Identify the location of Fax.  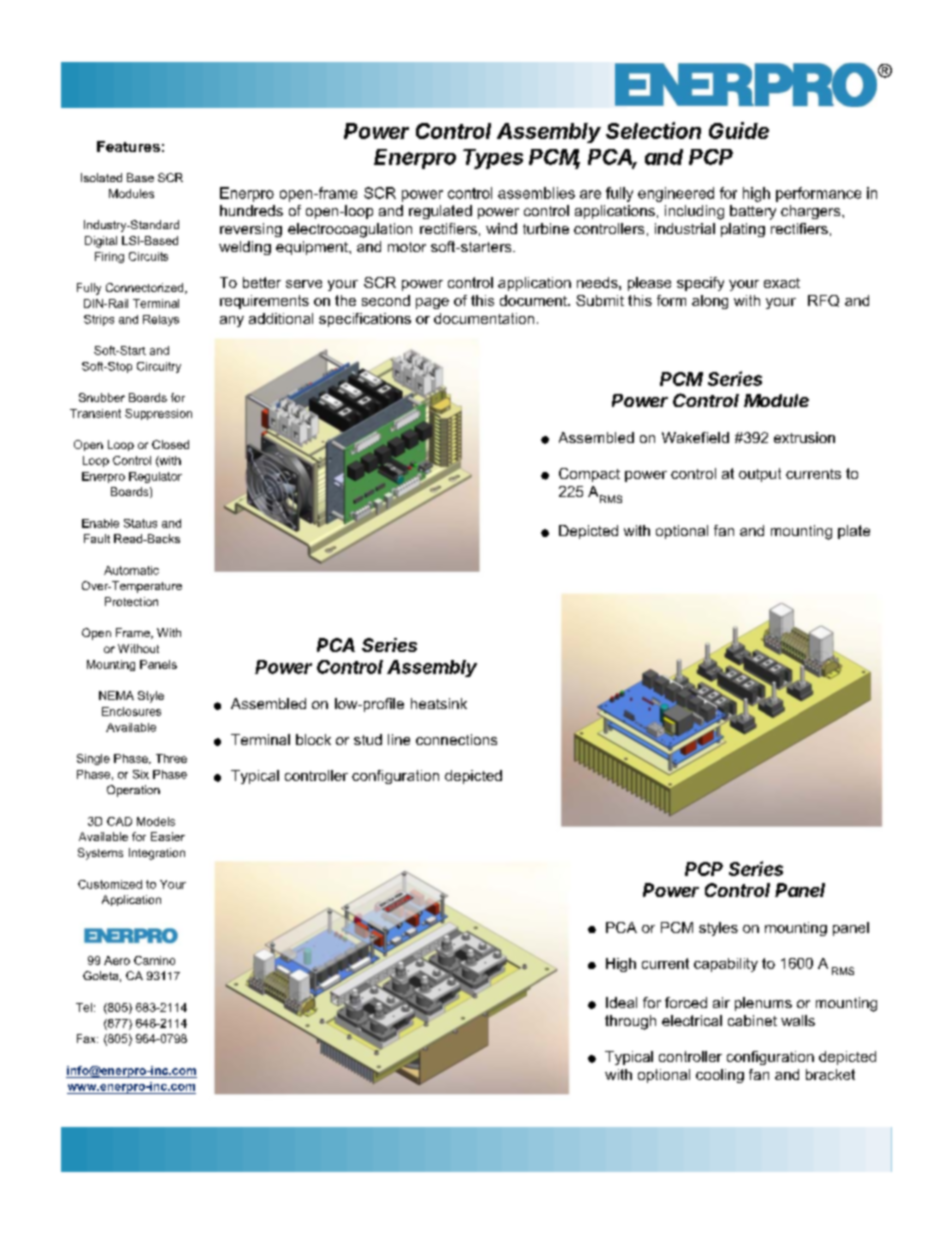
(87, 1038).
